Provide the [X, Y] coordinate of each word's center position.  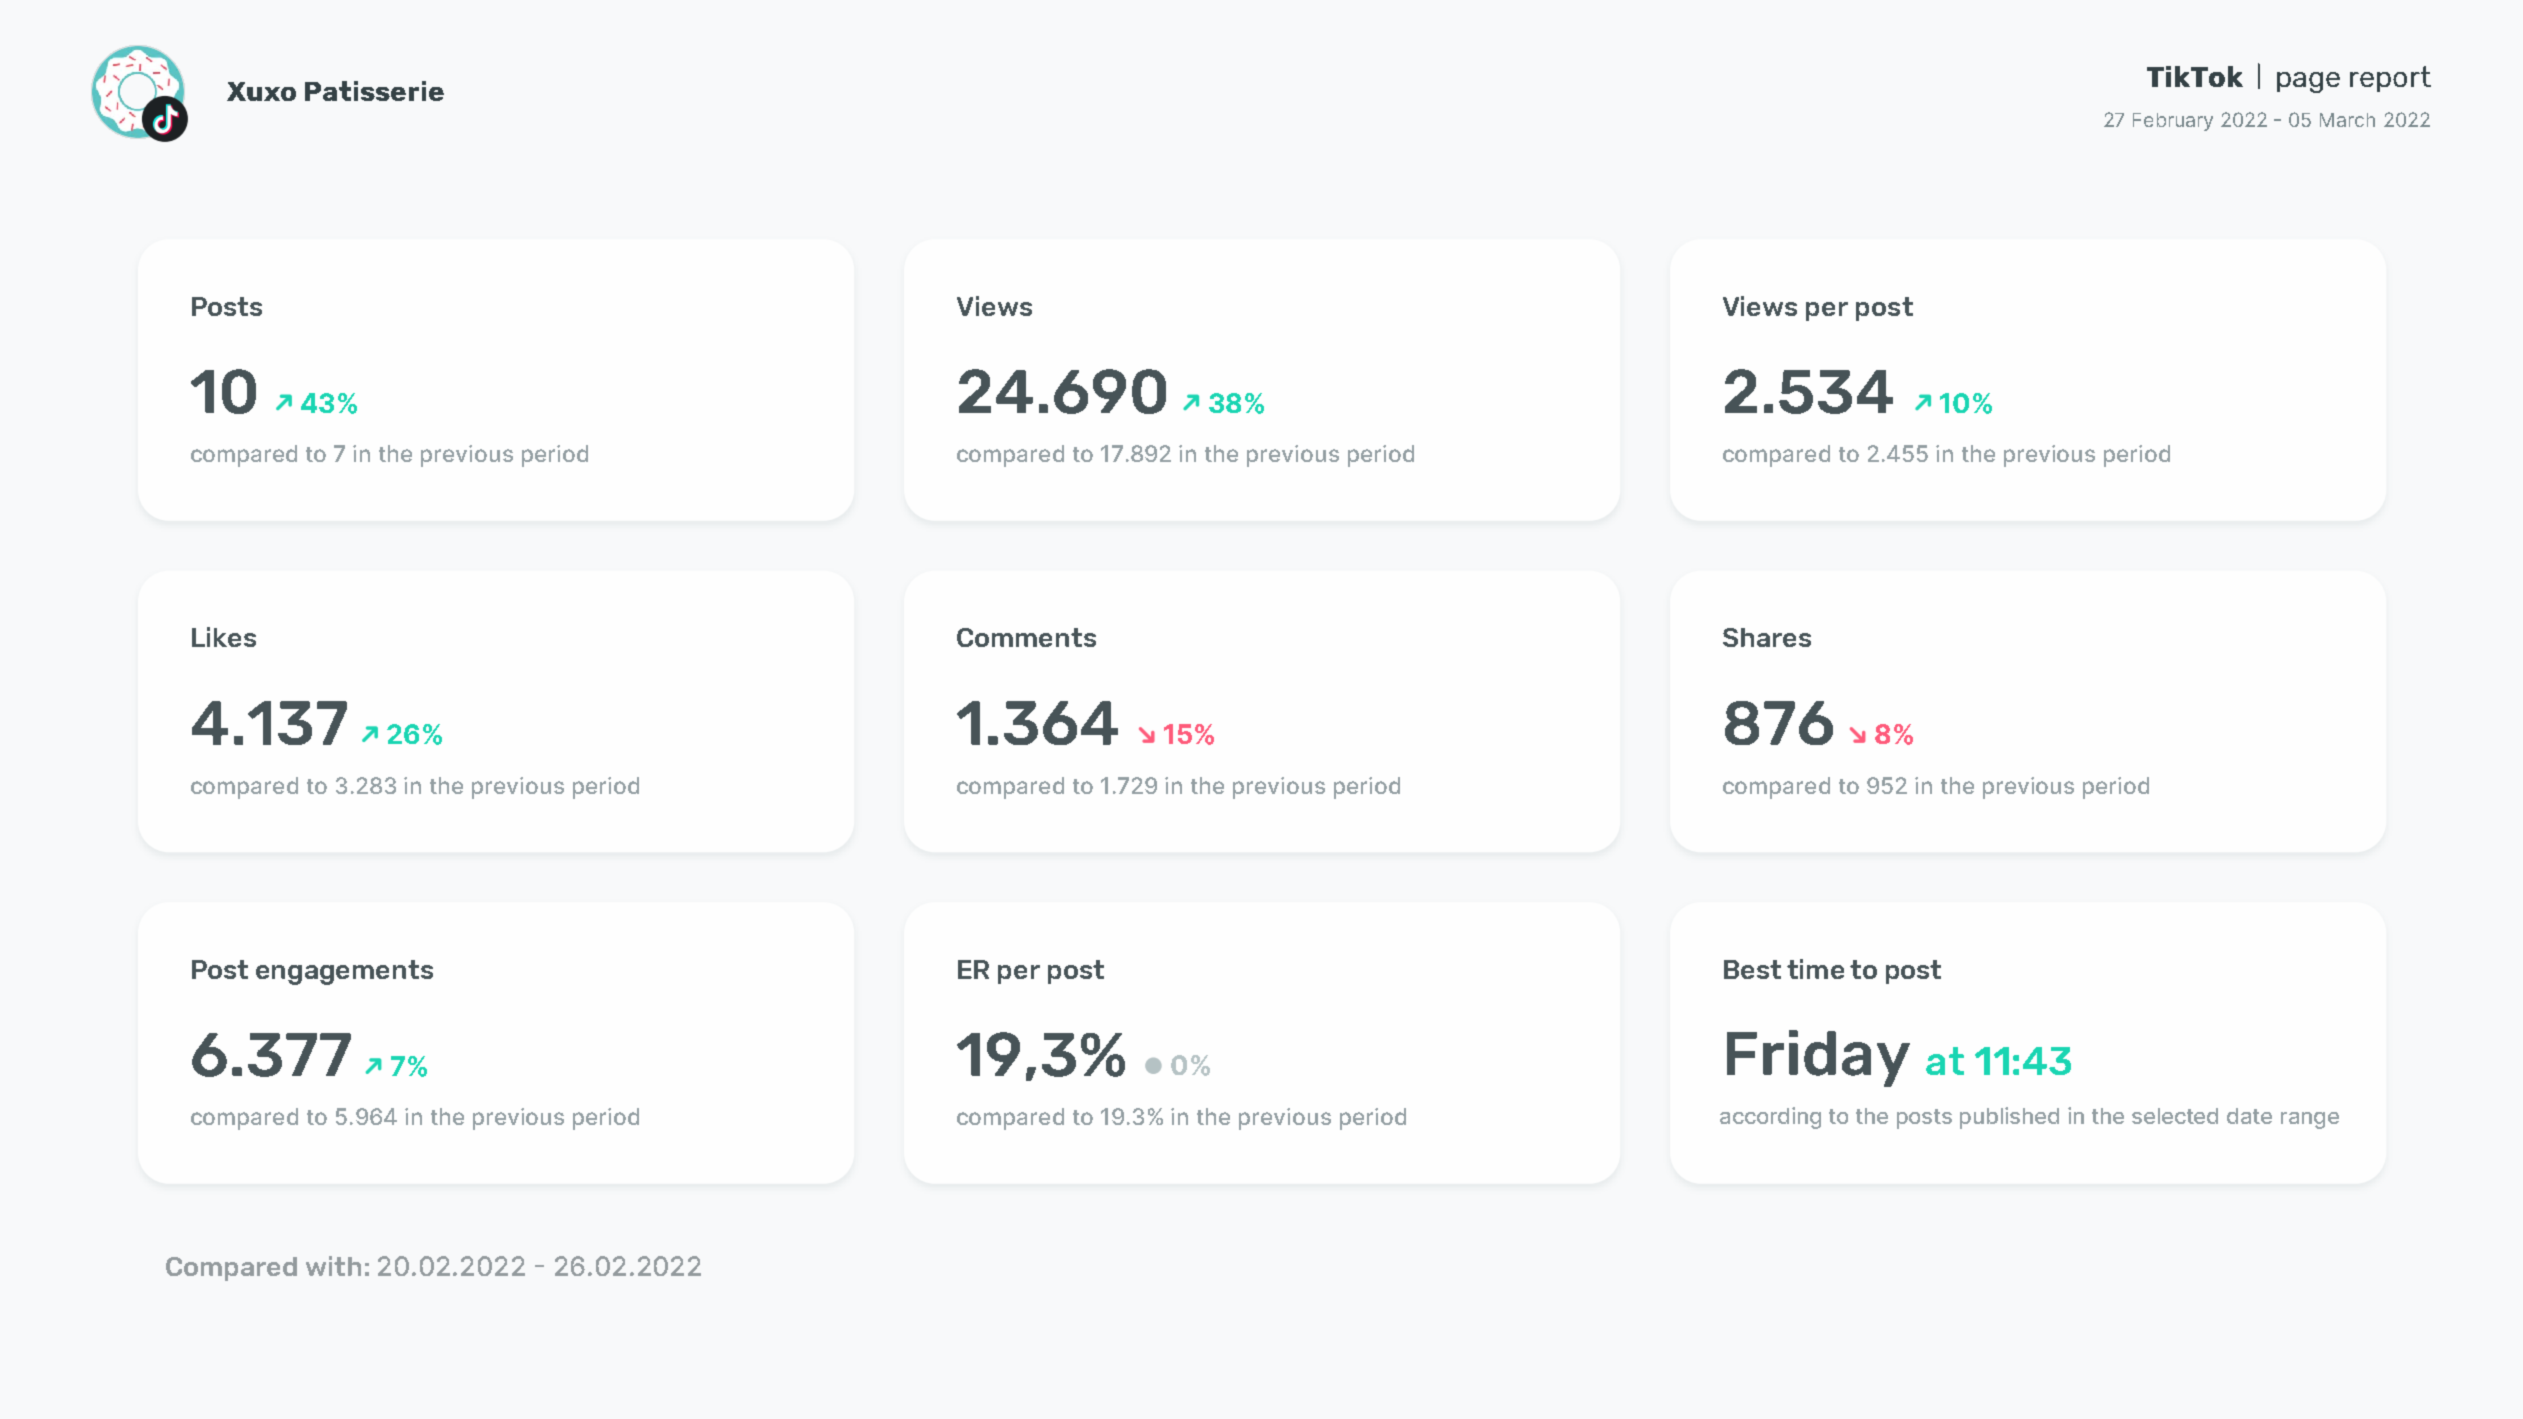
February [2173, 122]
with [333, 1266]
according [1770, 1118]
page [2308, 82]
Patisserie [374, 91]
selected [2175, 1116]
